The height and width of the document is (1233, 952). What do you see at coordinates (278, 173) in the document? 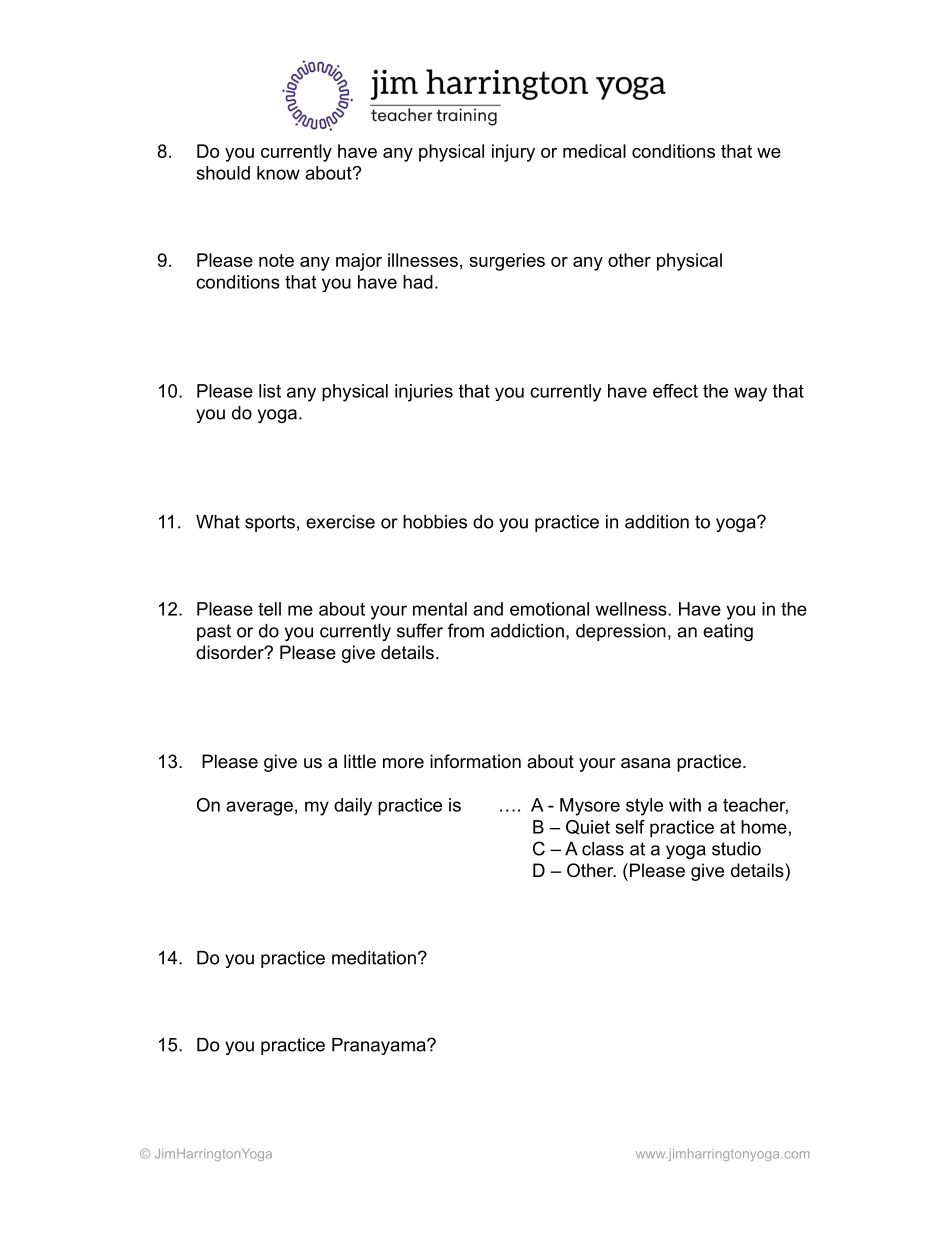
I see `know` at bounding box center [278, 173].
